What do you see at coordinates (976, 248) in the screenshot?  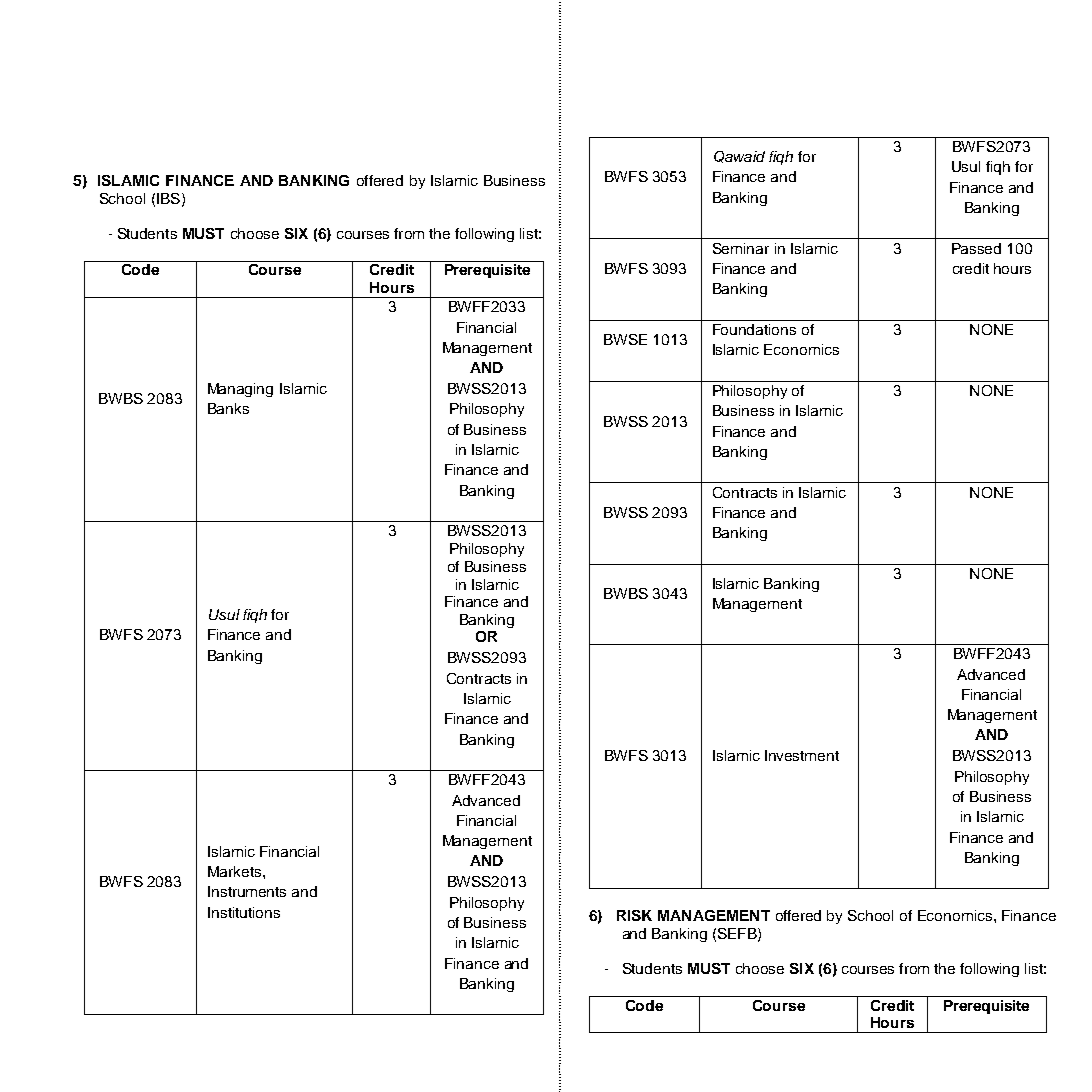 I see `Passed` at bounding box center [976, 248].
